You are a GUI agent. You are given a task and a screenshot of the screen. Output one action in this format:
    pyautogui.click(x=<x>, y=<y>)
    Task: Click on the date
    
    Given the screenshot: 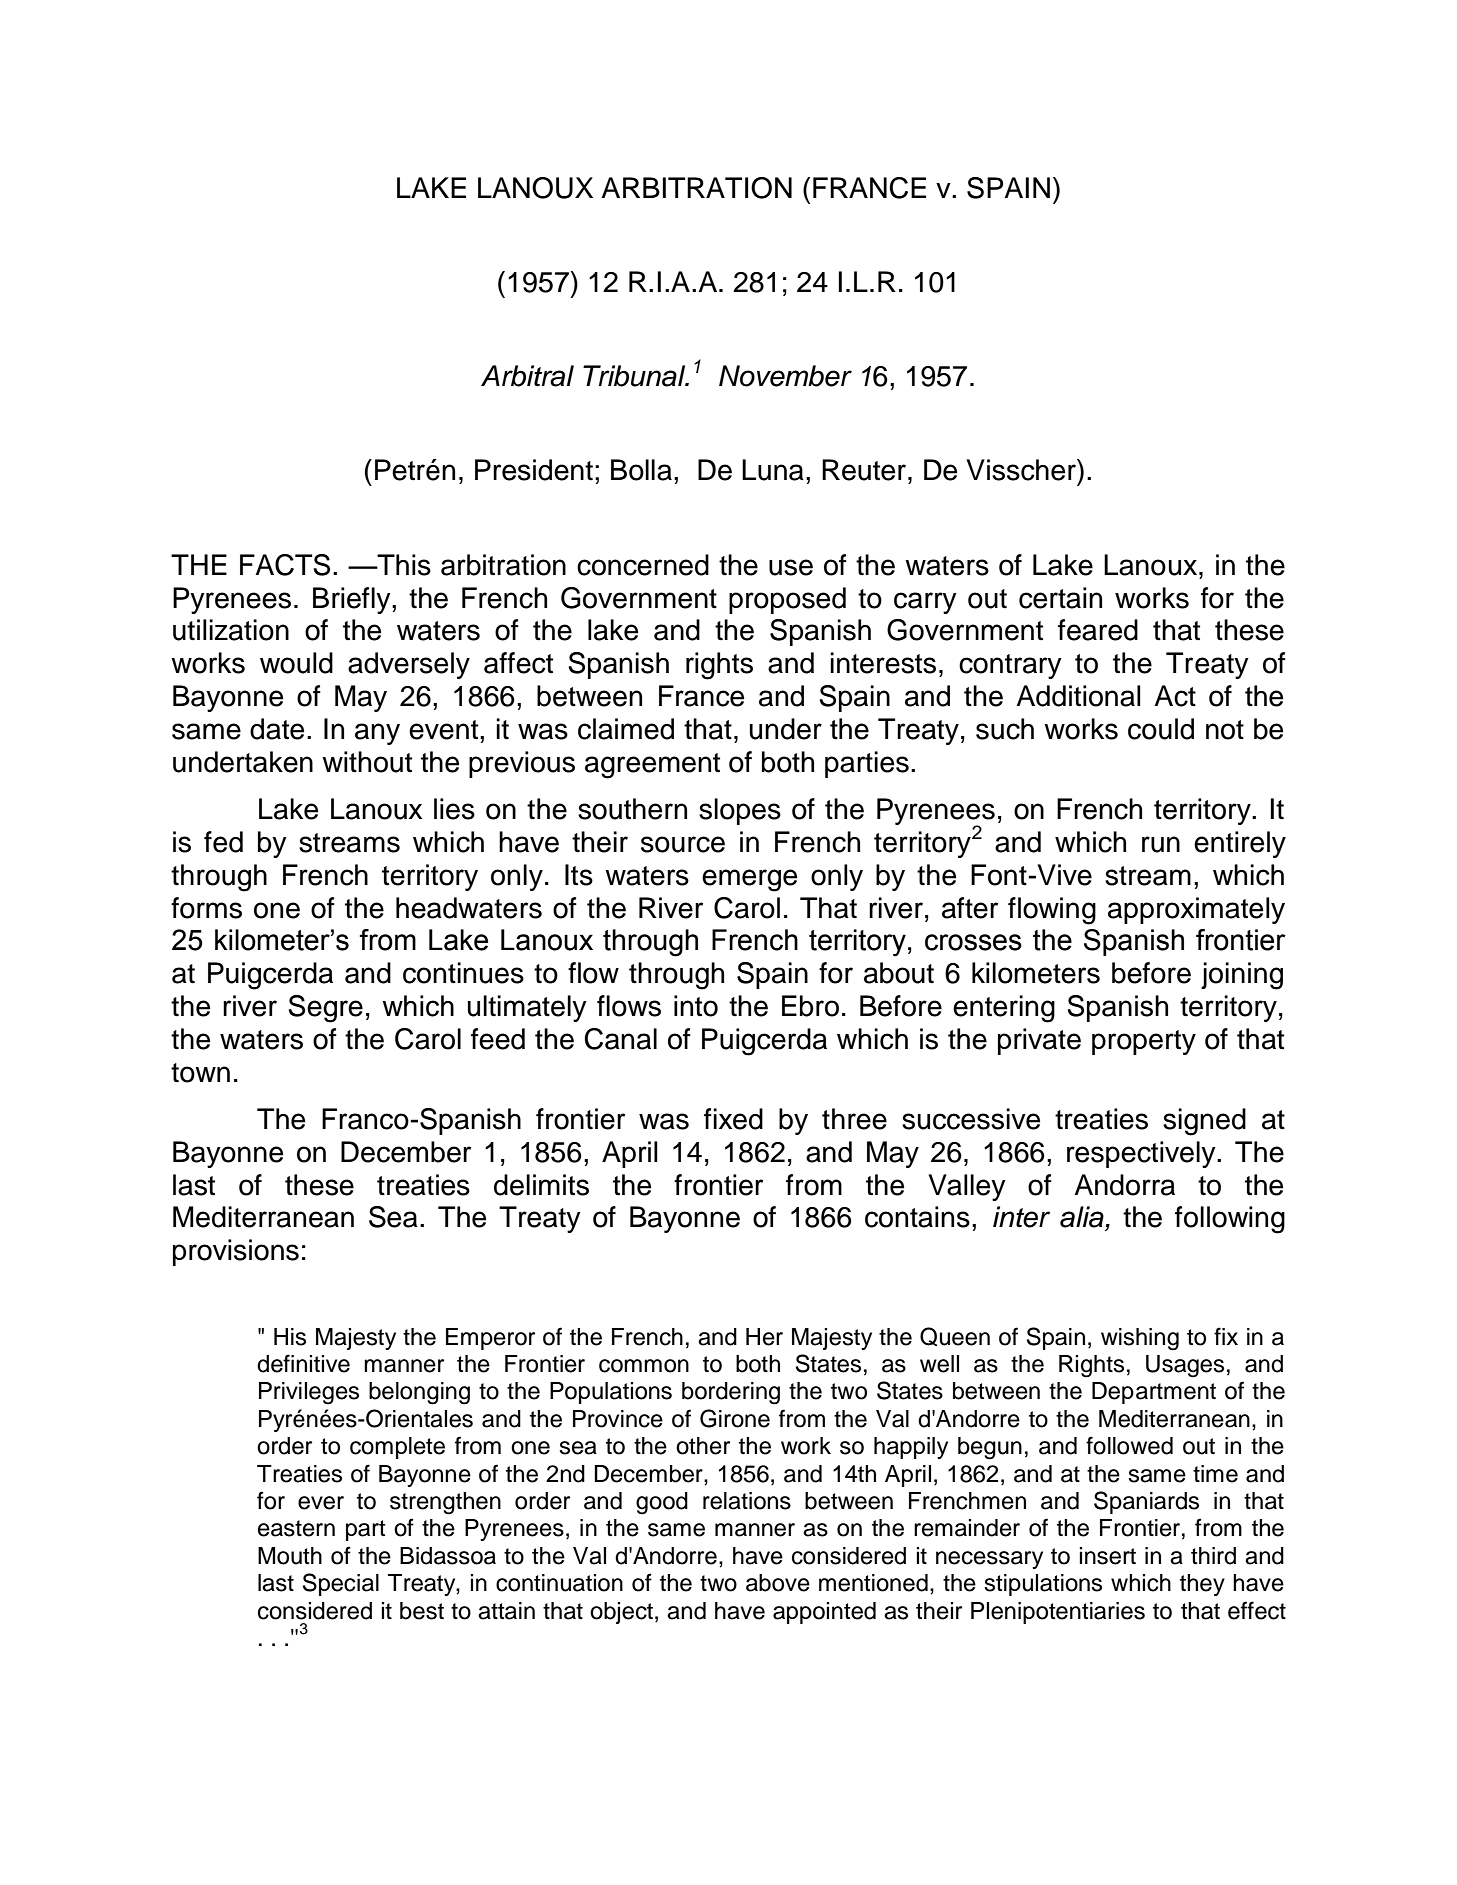 What is the action you would take?
    pyautogui.click(x=277, y=729)
